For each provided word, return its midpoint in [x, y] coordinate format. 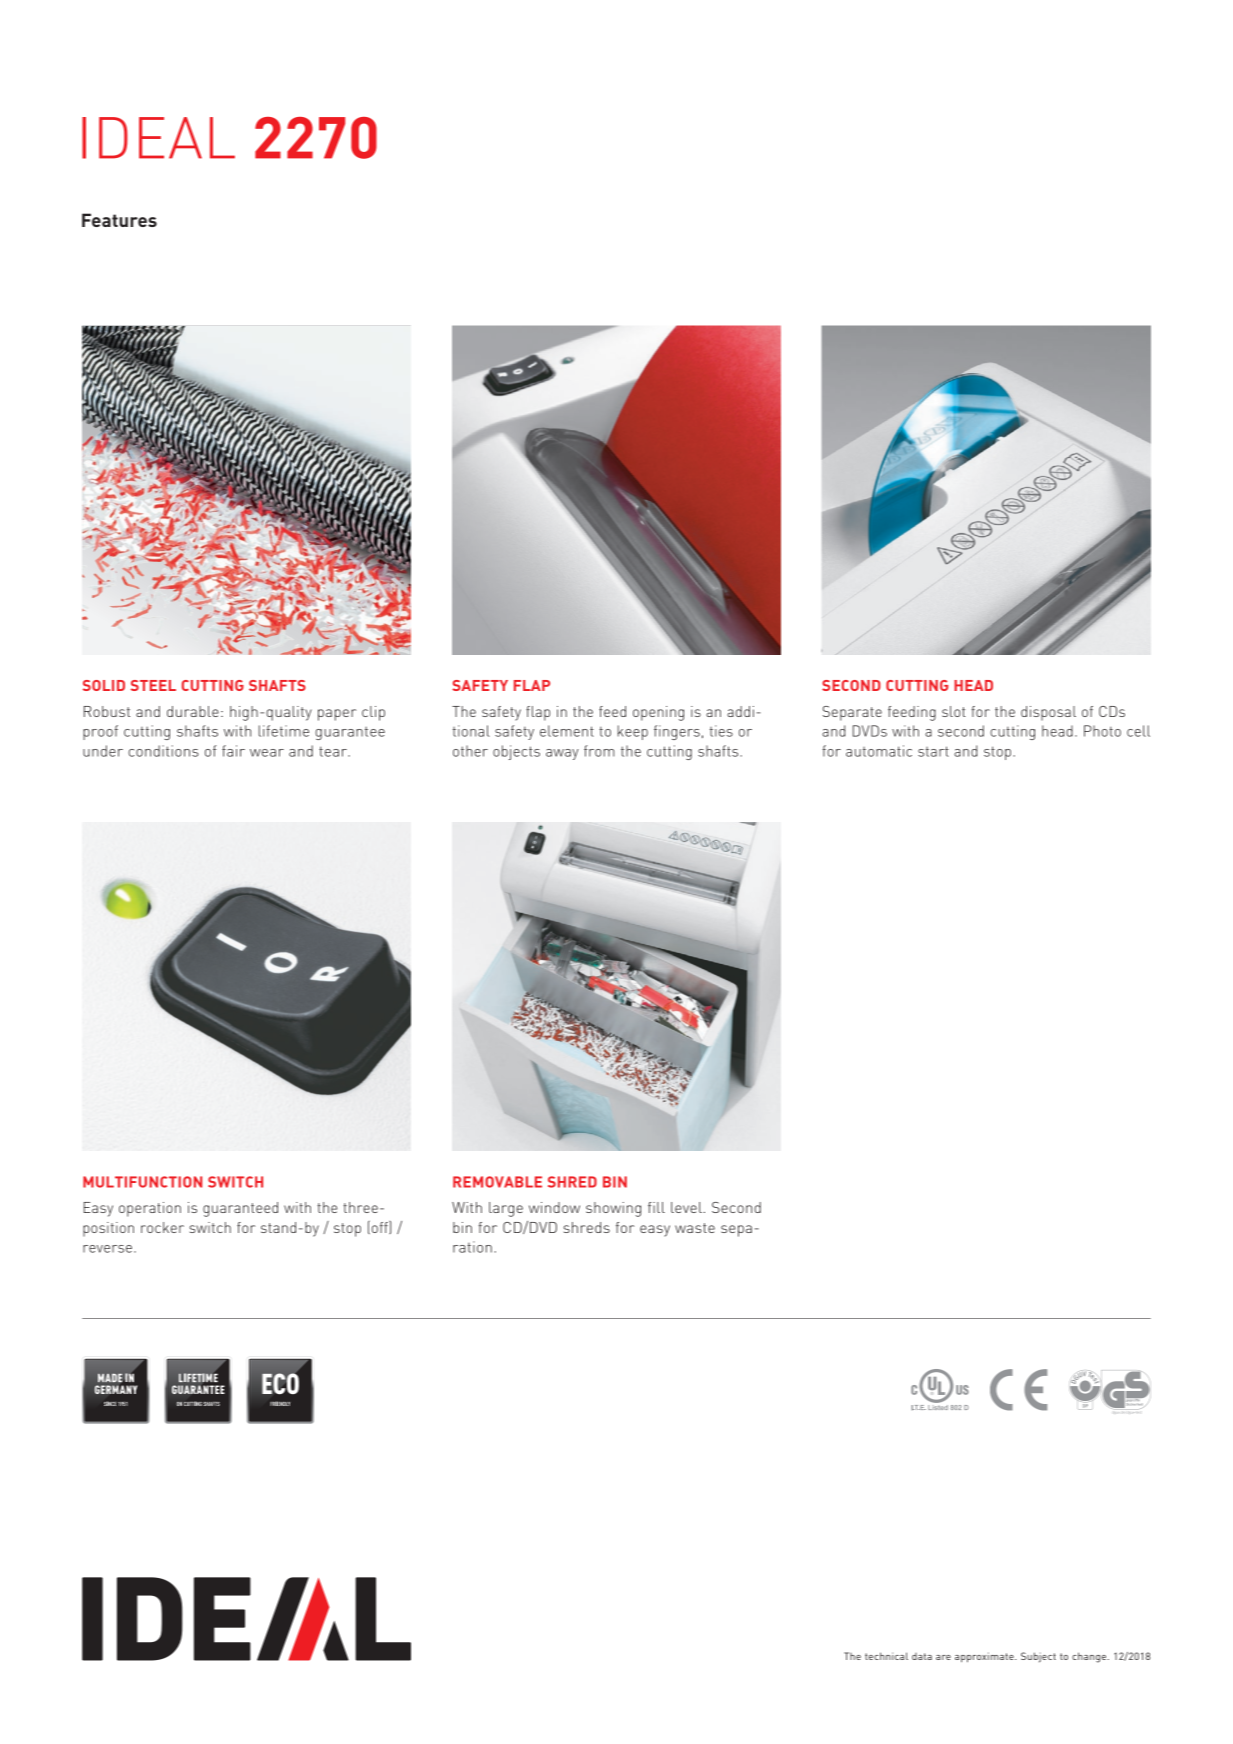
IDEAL [158, 138]
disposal [1048, 713]
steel [153, 685]
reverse [107, 1249]
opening [658, 713]
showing [613, 1209]
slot [954, 711]
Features [119, 220]
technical [886, 1656]
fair [233, 751]
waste [695, 1228]
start [933, 751]
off [381, 1227]
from [599, 751]
